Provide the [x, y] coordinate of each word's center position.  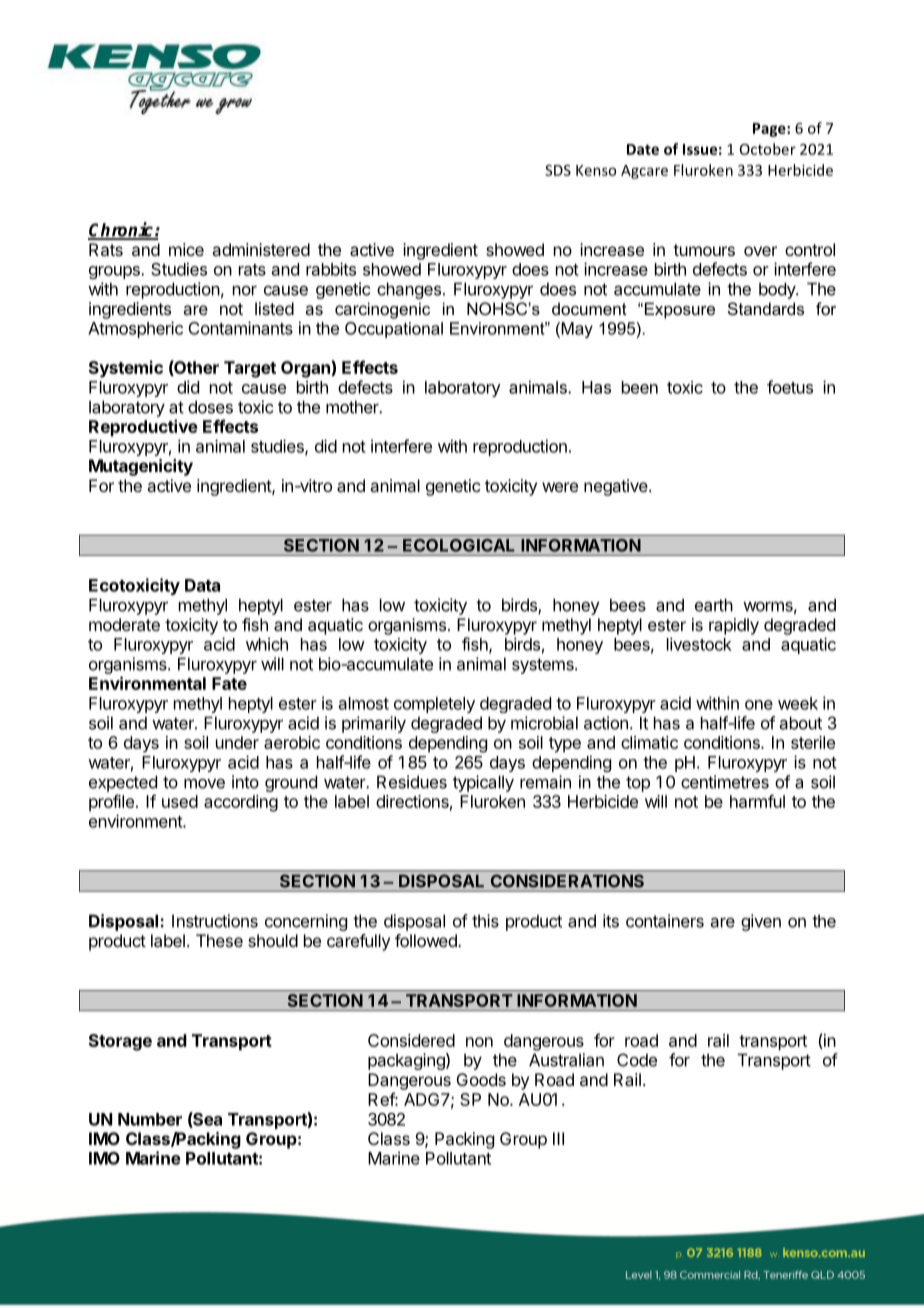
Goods [481, 1079]
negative [617, 487]
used [180, 801]
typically [483, 783]
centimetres [725, 782]
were [560, 487]
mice [186, 249]
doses [210, 407]
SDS [558, 170]
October [768, 149]
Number [150, 1119]
